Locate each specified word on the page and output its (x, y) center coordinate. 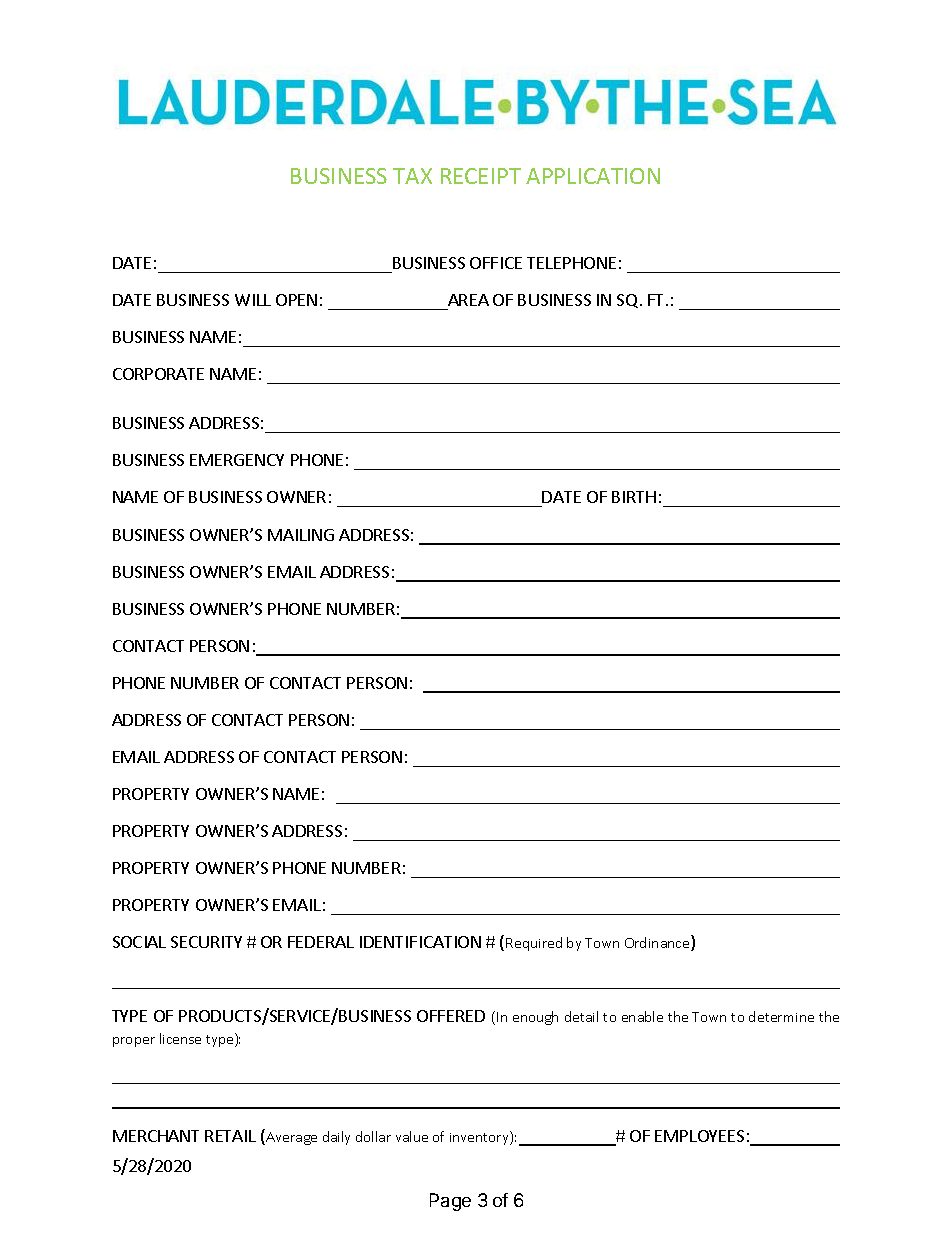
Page (450, 1202)
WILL (253, 300)
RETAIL (230, 1136)
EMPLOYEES (699, 1136)
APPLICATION (593, 176)
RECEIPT (481, 176)
